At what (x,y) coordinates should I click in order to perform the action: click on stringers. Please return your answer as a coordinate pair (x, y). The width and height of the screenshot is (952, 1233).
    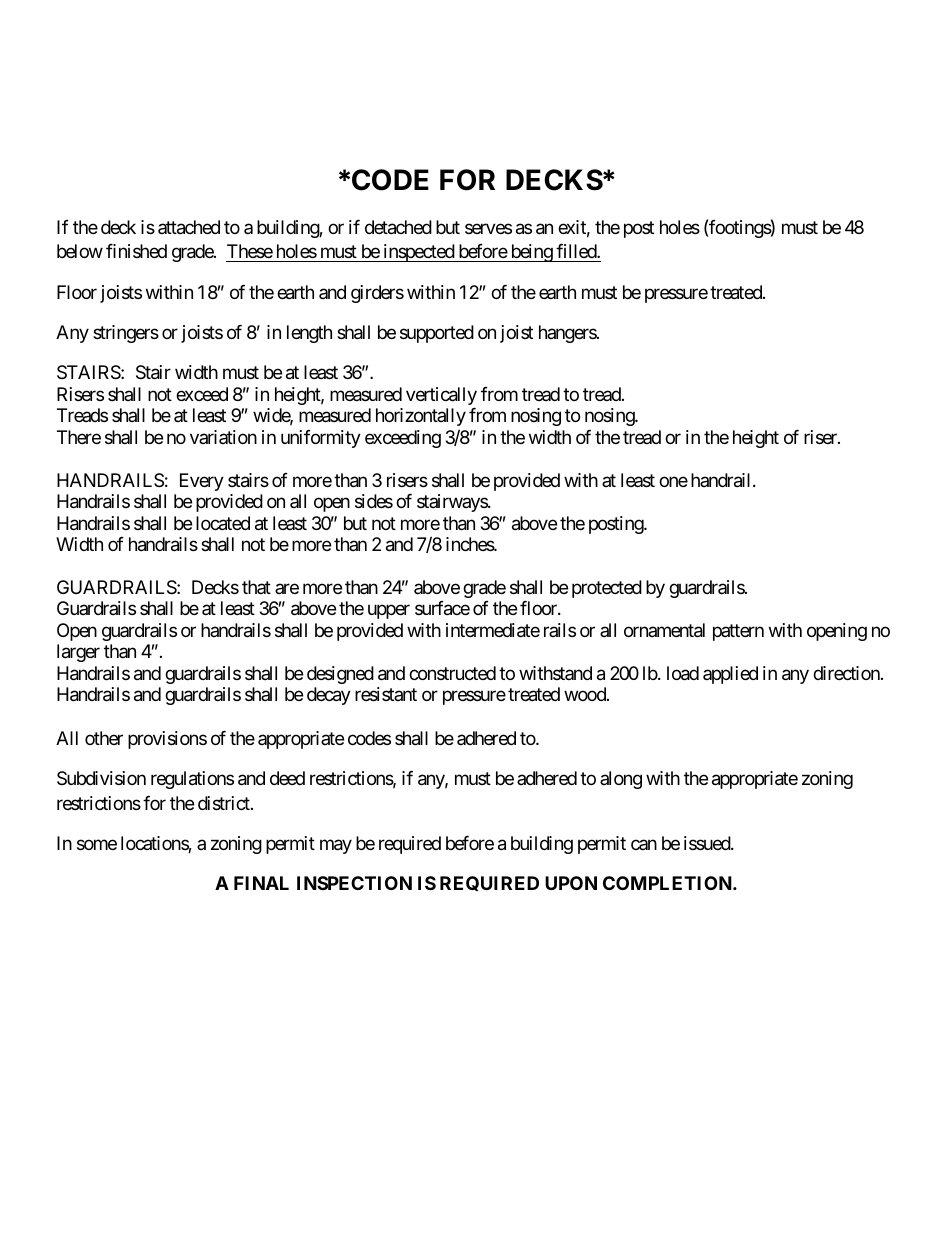
    Looking at the image, I should click on (126, 334).
